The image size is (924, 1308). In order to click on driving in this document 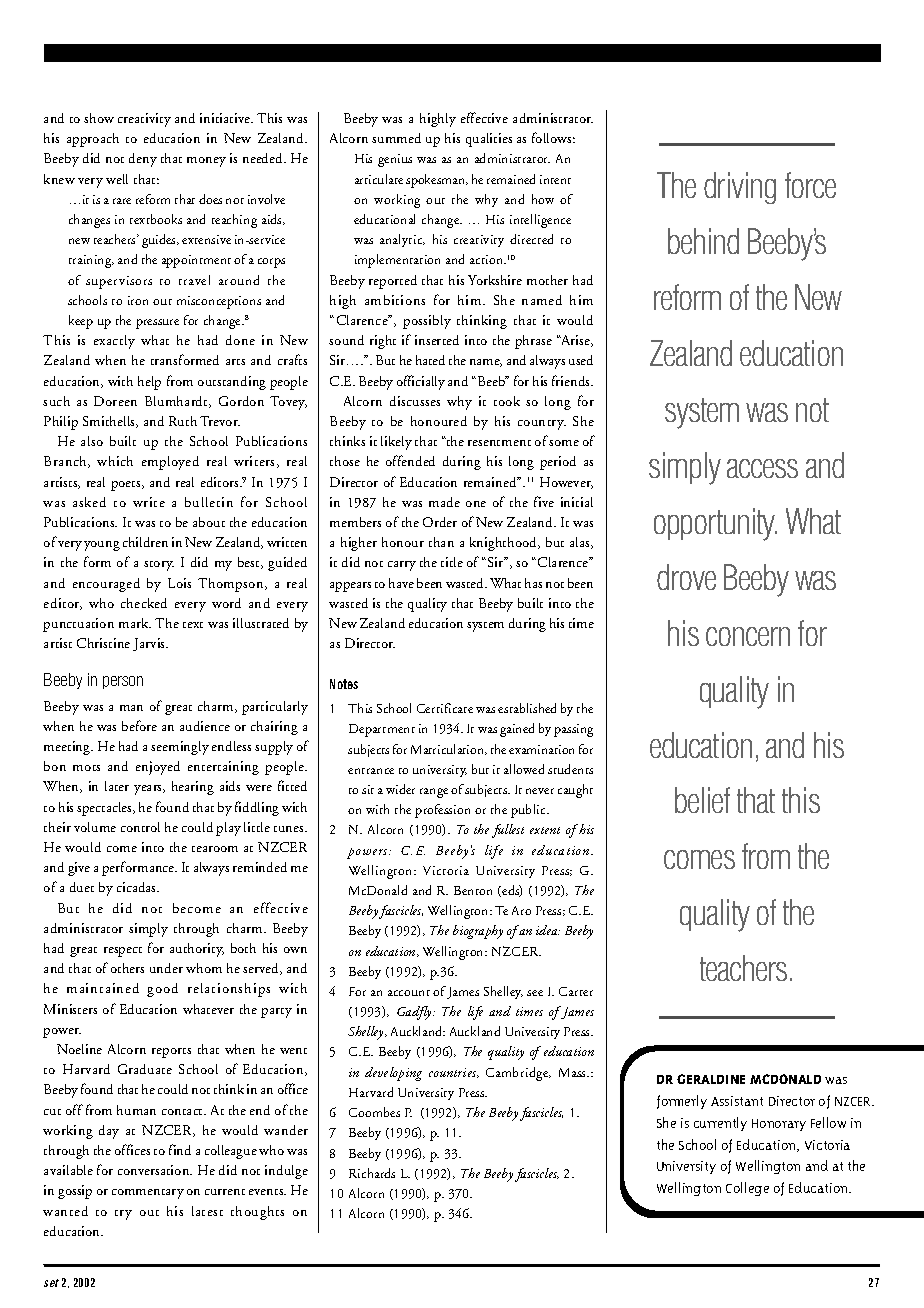, I will do `click(740, 188)`.
